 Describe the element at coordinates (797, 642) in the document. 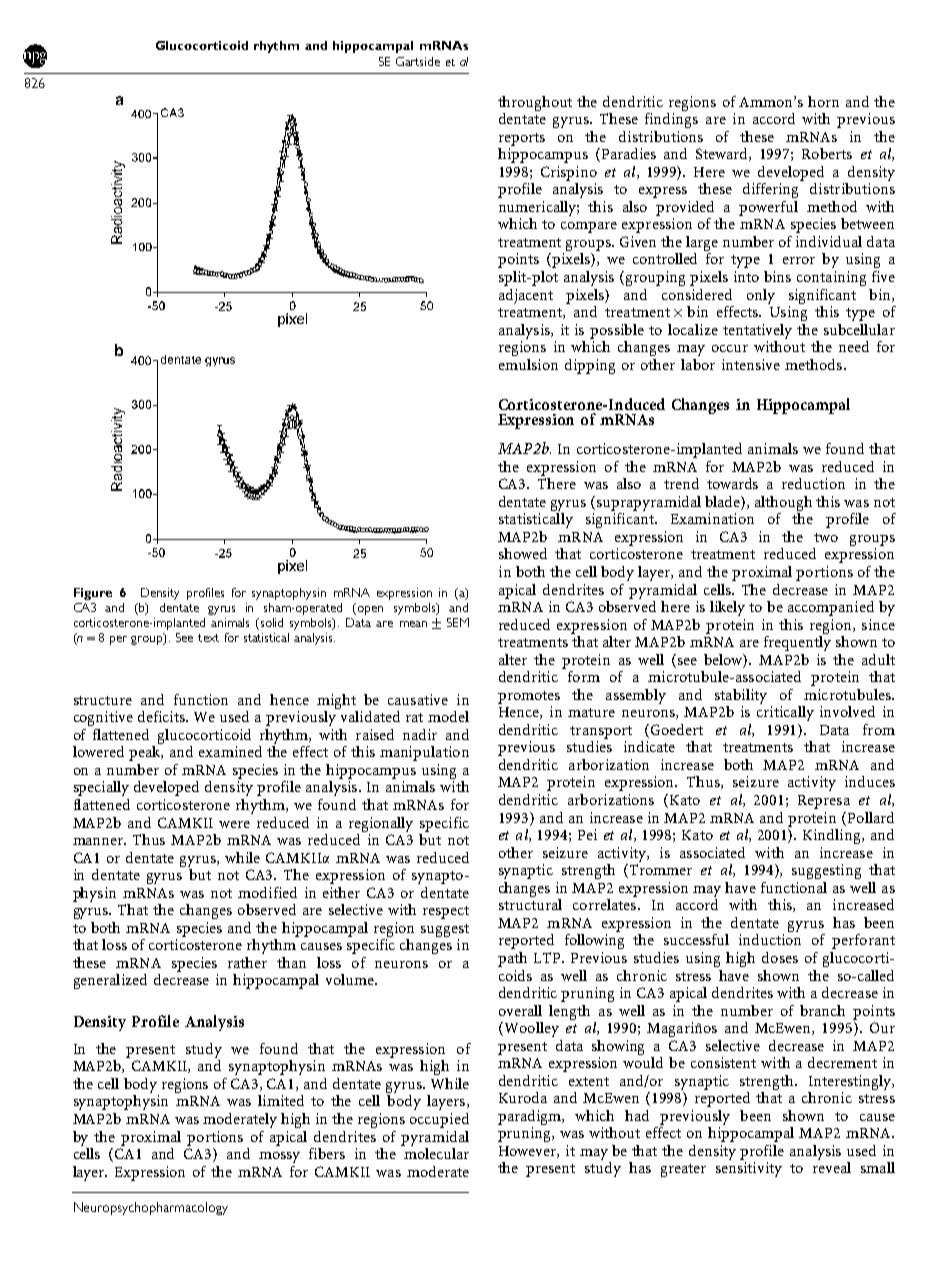

I see `frequently` at that location.
